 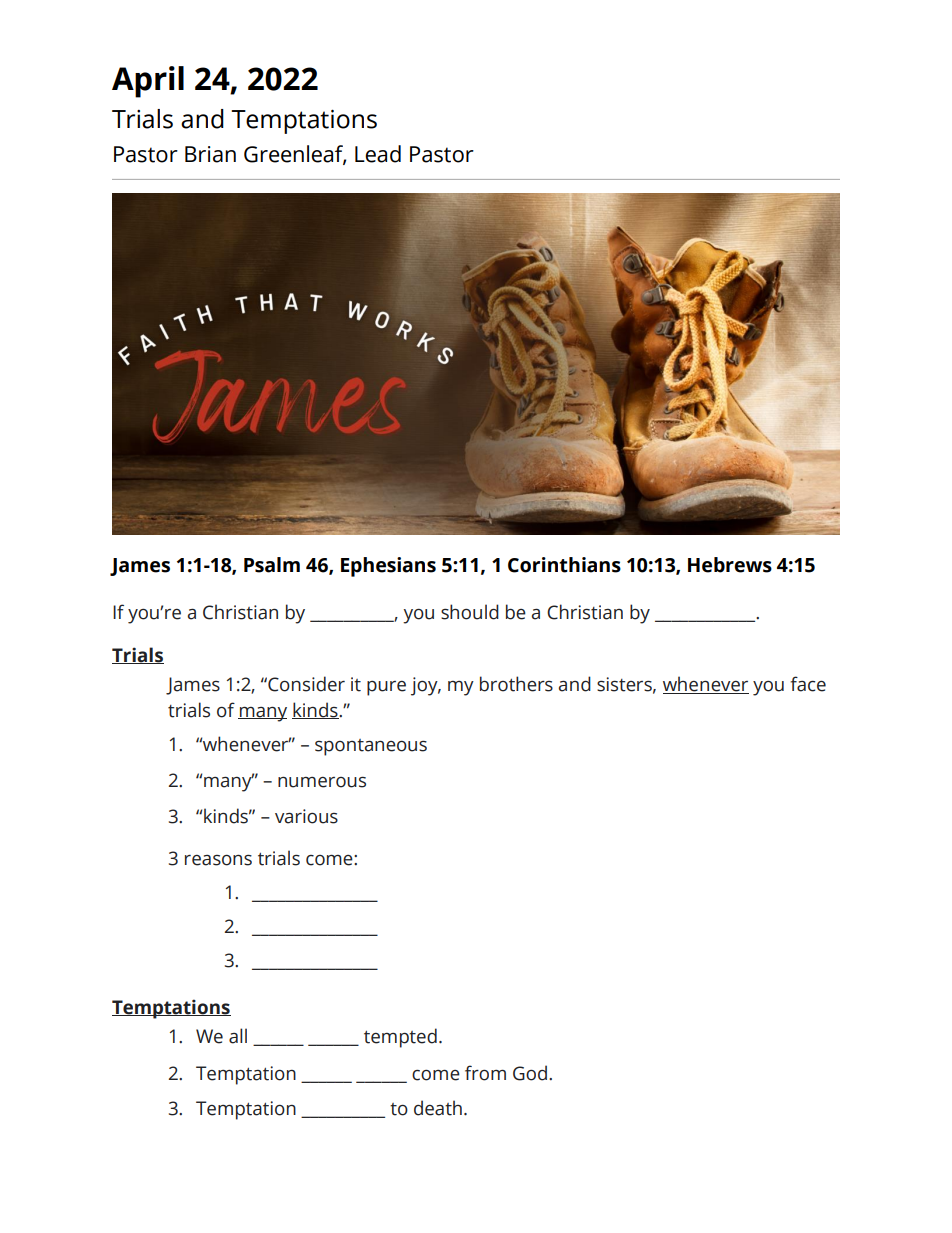 What do you see at coordinates (564, 565) in the document?
I see `Corinthians` at bounding box center [564, 565].
